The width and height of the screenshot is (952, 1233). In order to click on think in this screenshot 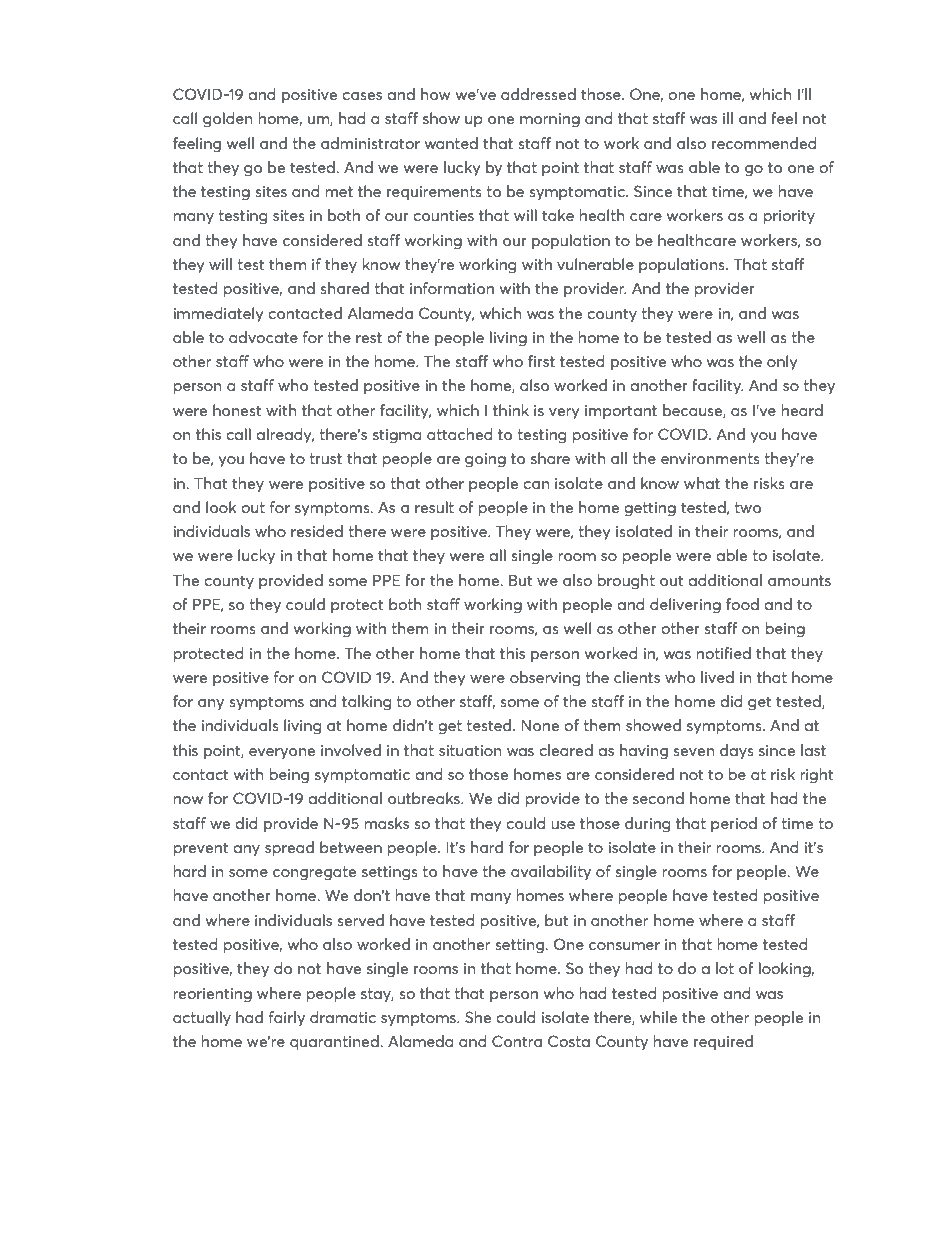, I will do `click(511, 410)`.
